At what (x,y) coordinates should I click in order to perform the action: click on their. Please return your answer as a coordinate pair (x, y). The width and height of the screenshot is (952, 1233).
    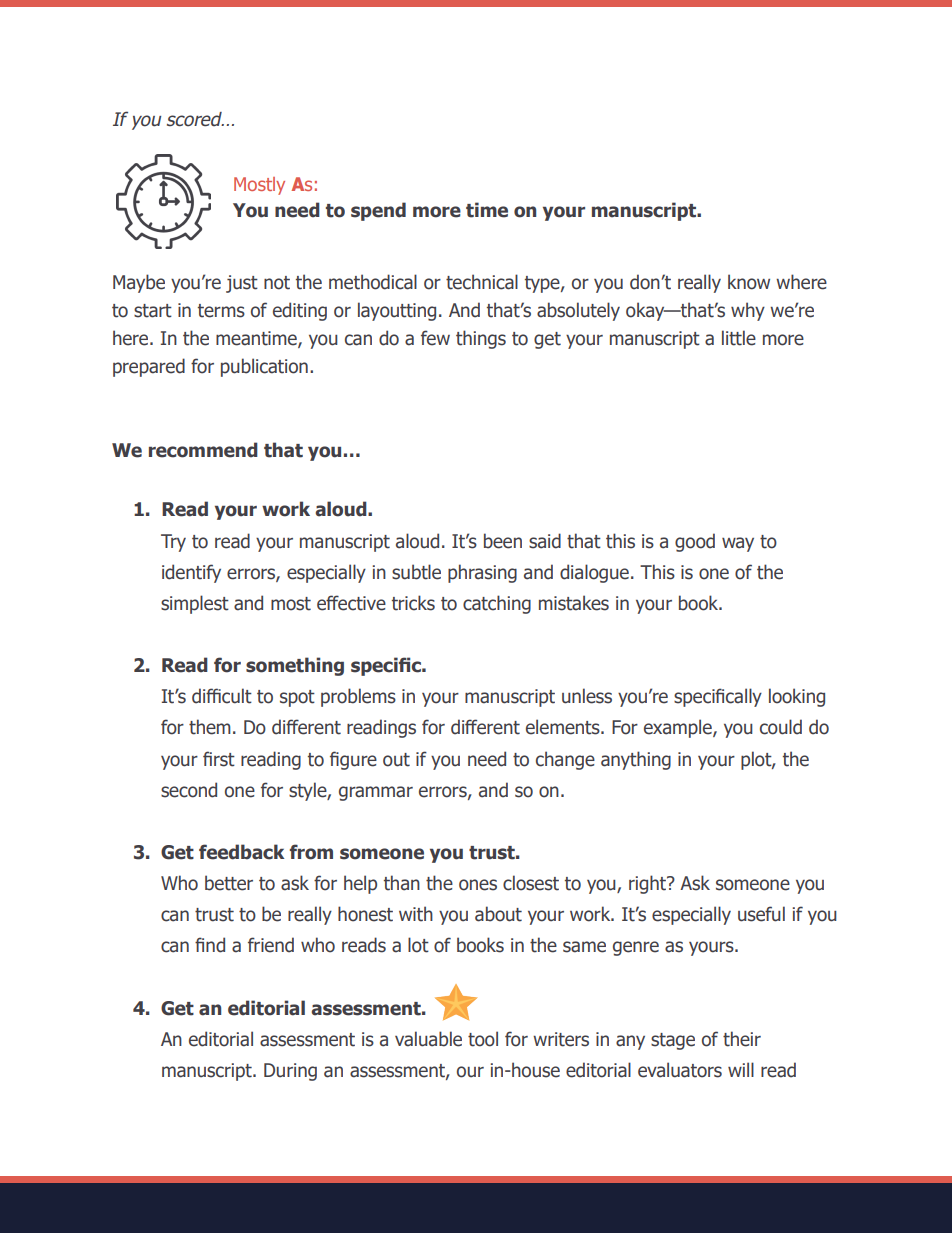
    Looking at the image, I should click on (742, 1039).
